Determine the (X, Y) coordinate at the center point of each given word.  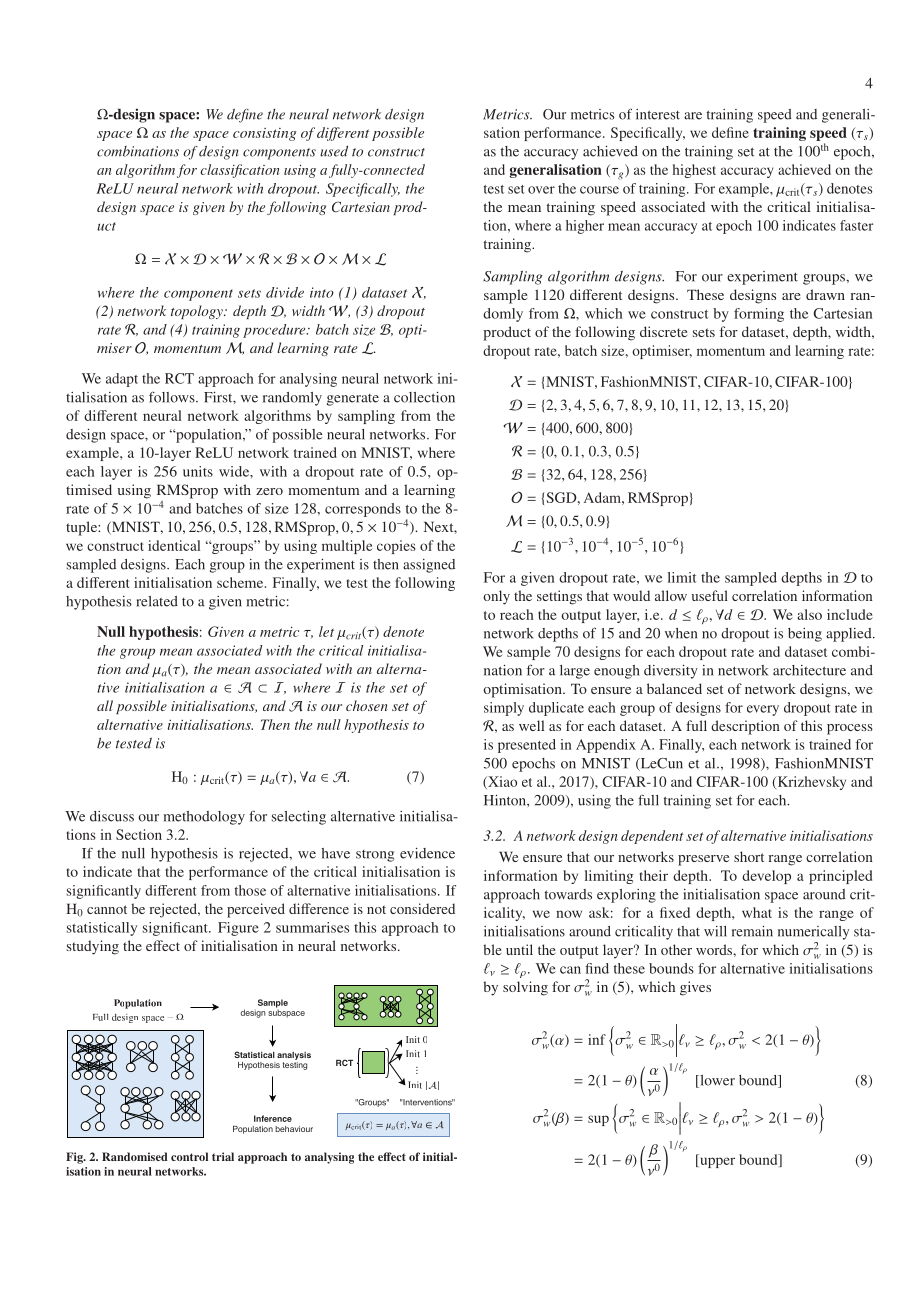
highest (694, 171)
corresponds (363, 510)
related (157, 601)
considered (422, 908)
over (541, 190)
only (496, 597)
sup (598, 1120)
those (250, 890)
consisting (265, 134)
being (805, 635)
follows (173, 397)
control (189, 1156)
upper (716, 1162)
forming (759, 315)
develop (766, 877)
